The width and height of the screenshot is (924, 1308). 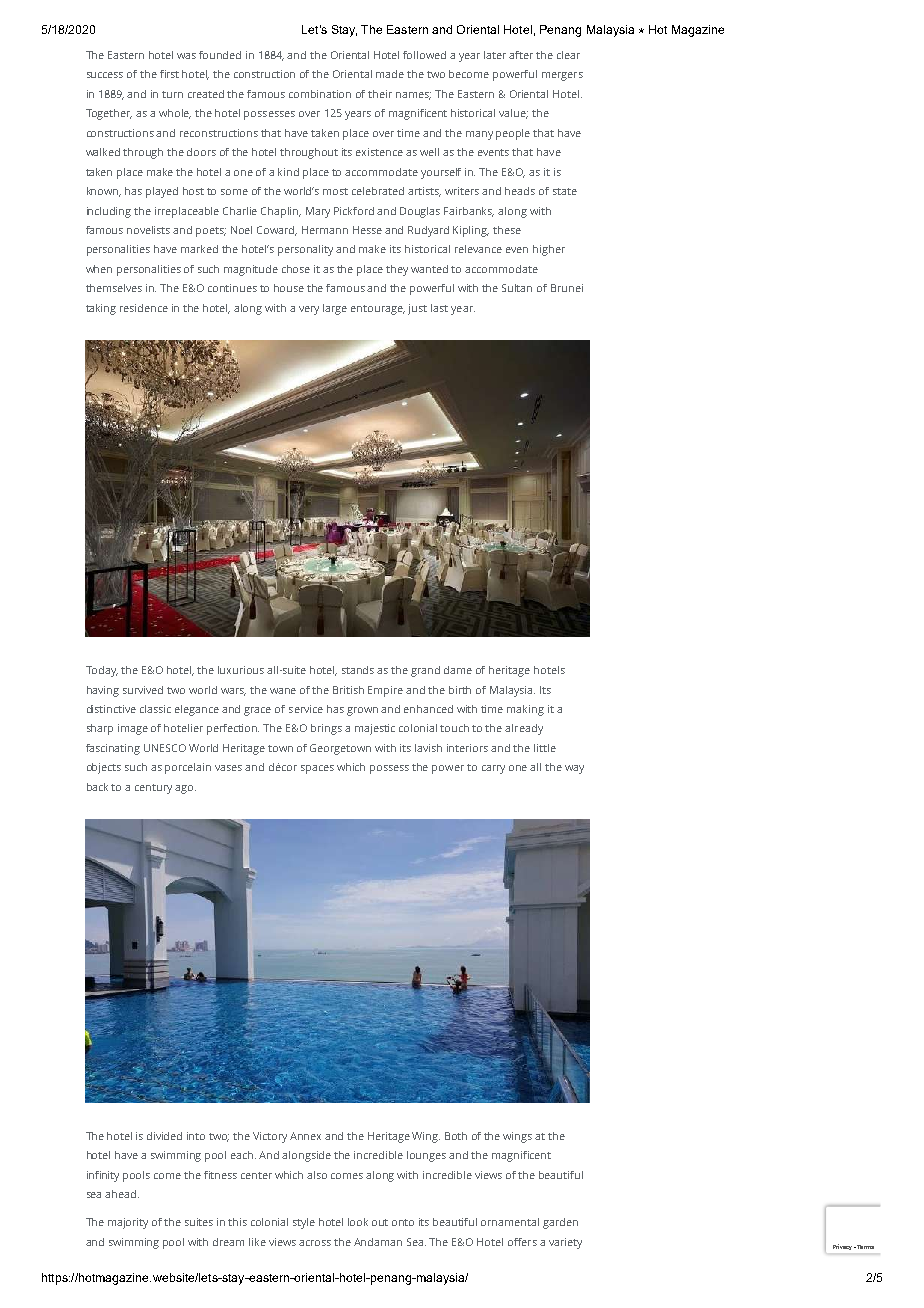 I want to click on luxurious, so click(x=241, y=670).
